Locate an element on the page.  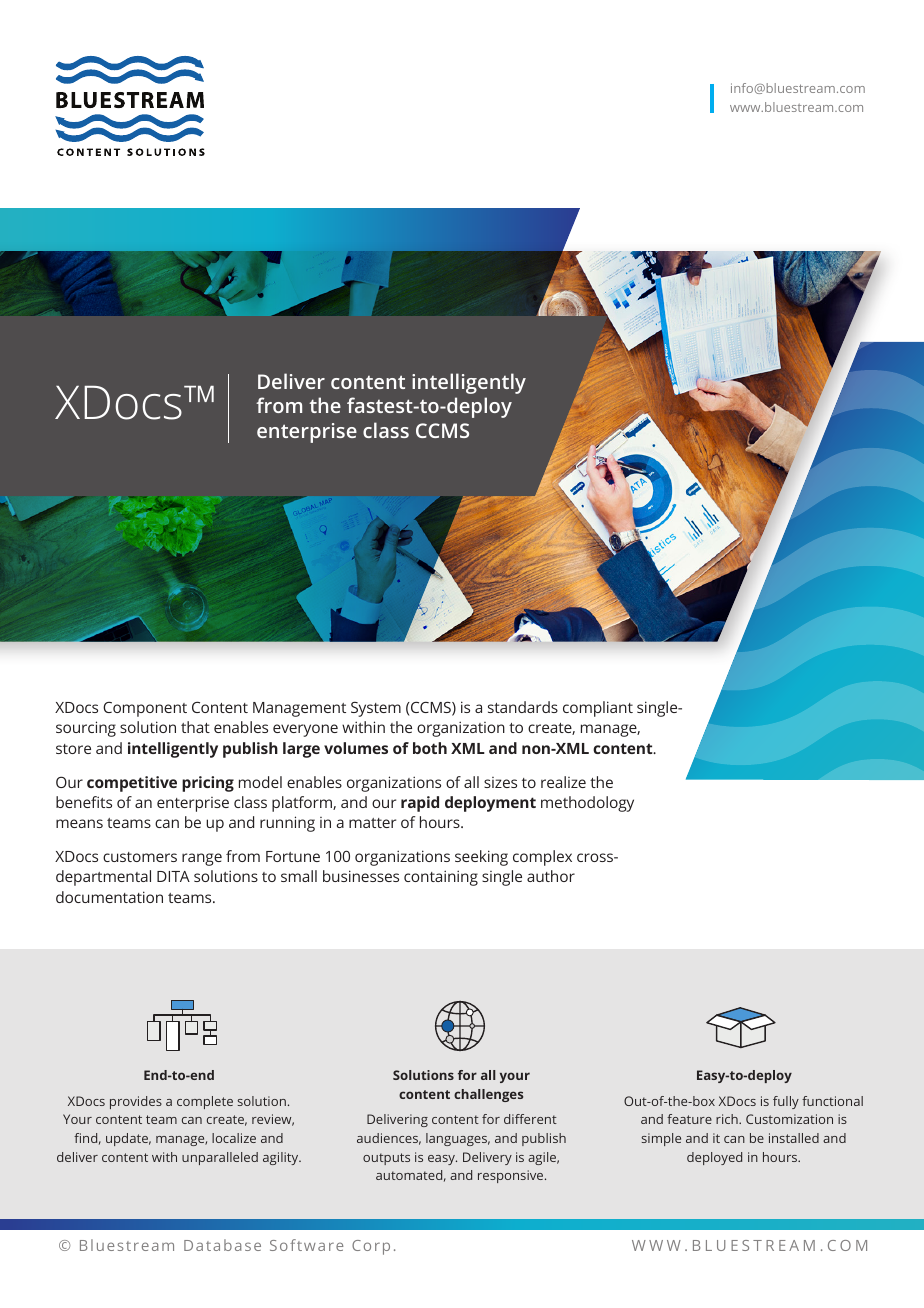
rich is located at coordinates (728, 1119).
